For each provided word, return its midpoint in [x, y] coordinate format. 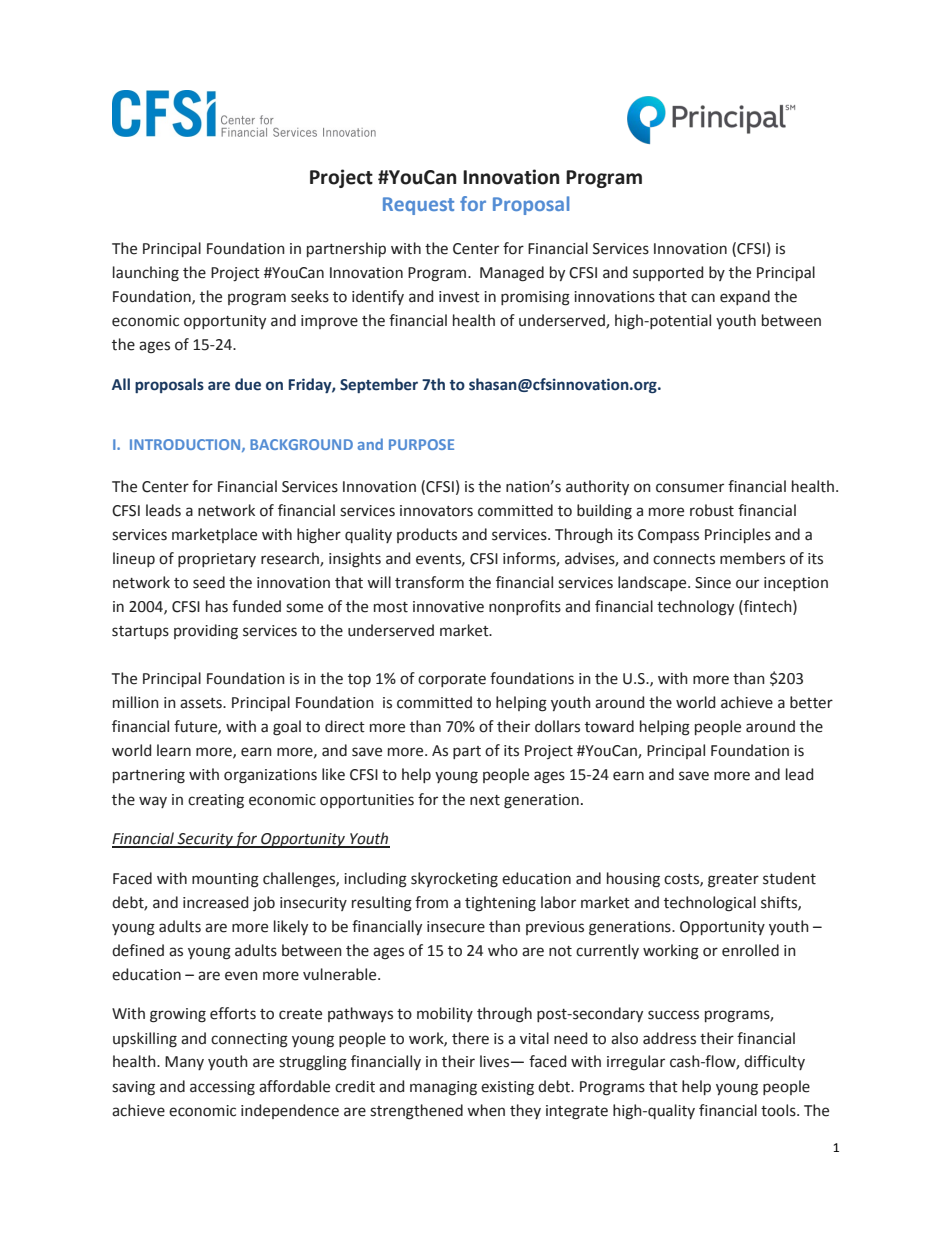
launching [146, 274]
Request [418, 206]
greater [733, 881]
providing [206, 632]
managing [443, 1088]
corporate [452, 680]
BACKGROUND [301, 444]
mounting [225, 880]
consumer [690, 488]
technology [695, 608]
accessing [222, 1088]
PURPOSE [421, 444]
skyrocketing [454, 880]
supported [668, 273]
